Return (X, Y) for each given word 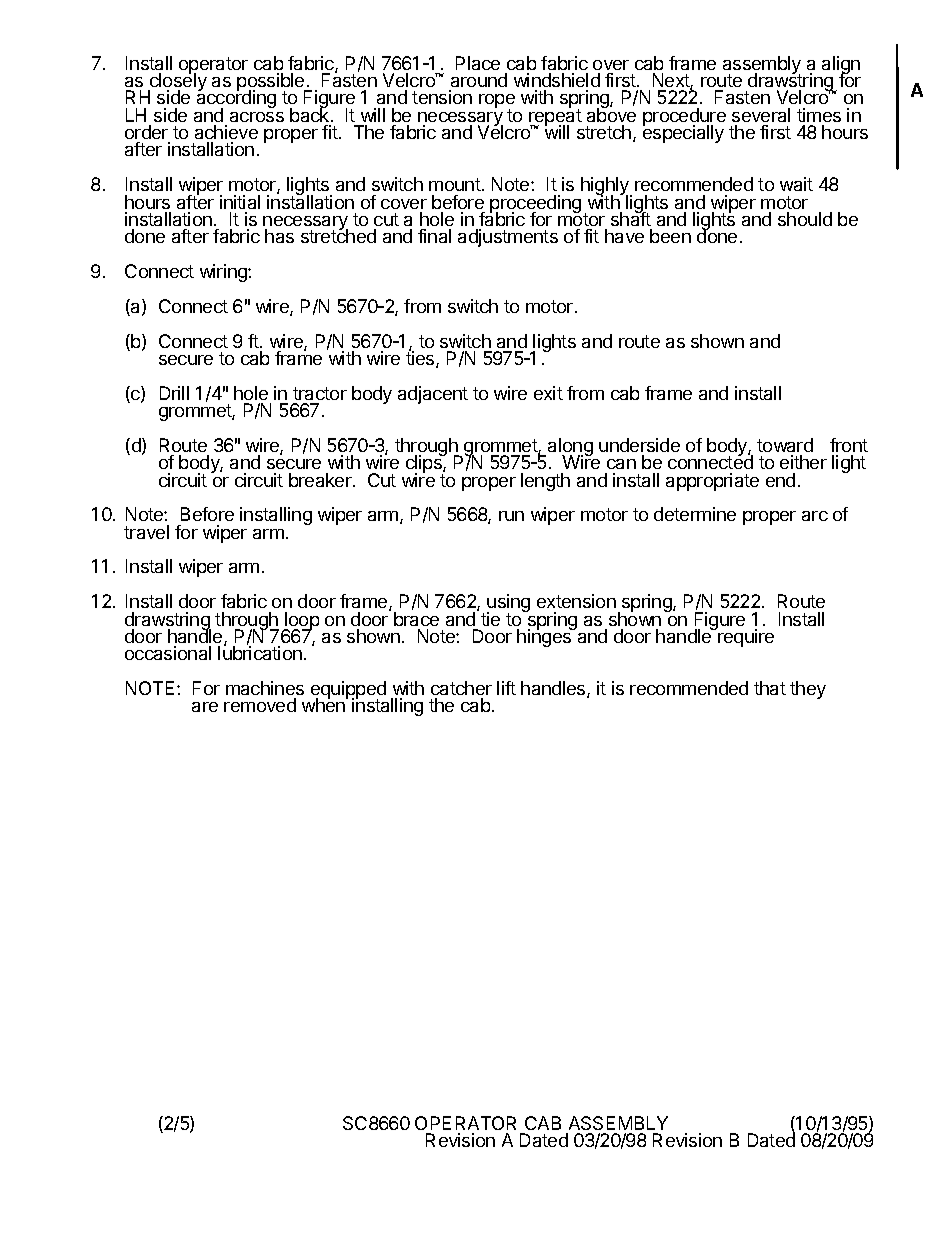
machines (265, 688)
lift (506, 688)
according (236, 100)
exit (548, 393)
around (479, 80)
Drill (174, 393)
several (761, 115)
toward (785, 445)
